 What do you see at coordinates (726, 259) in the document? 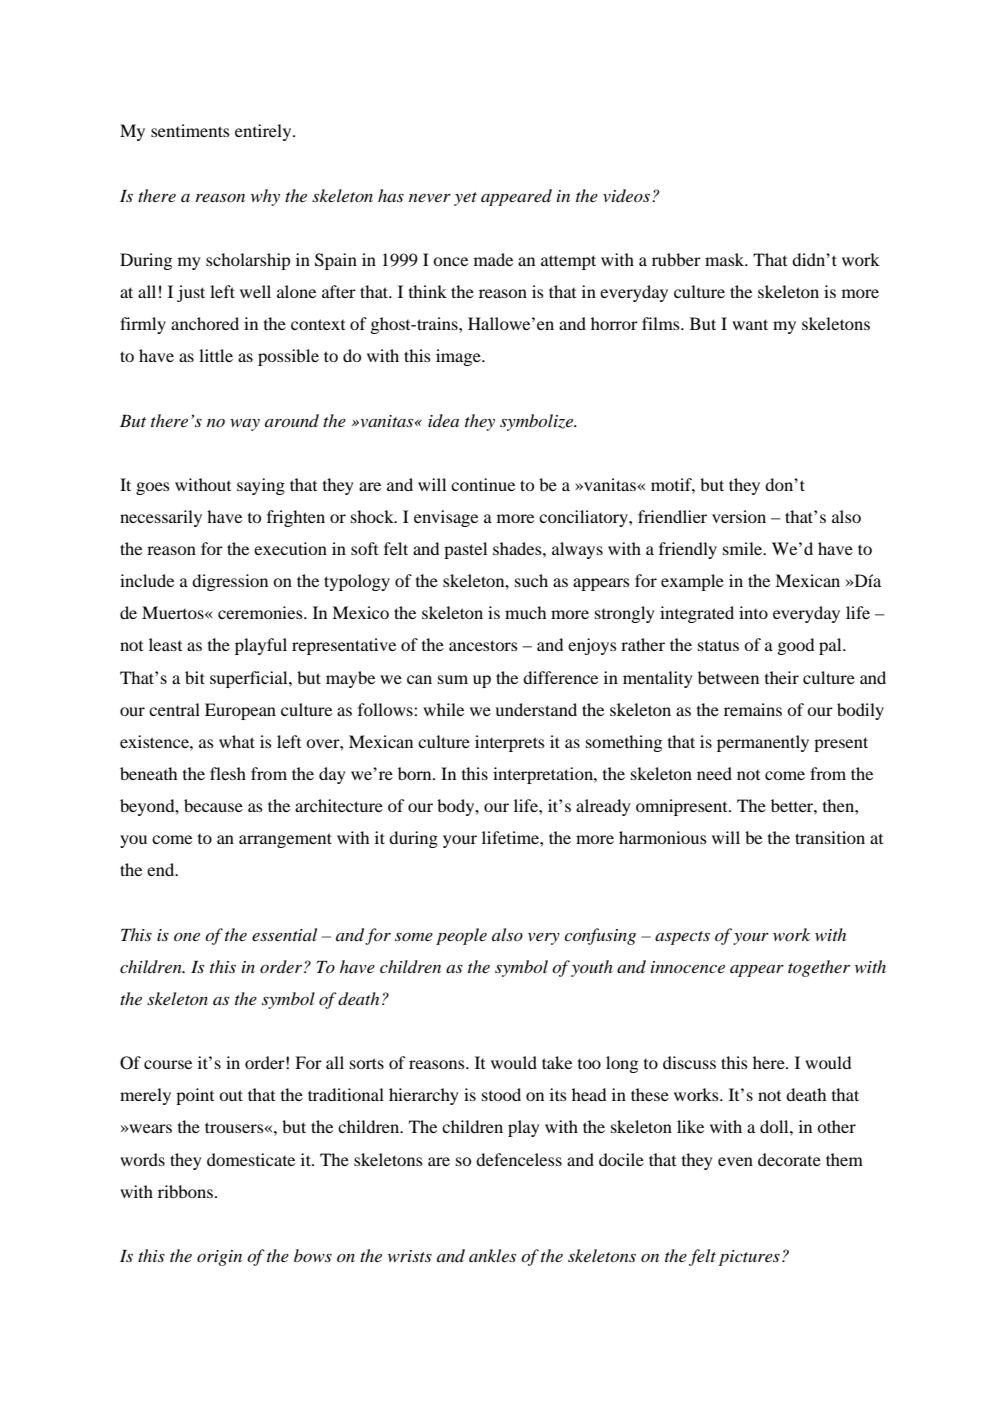
I see `mask` at bounding box center [726, 259].
